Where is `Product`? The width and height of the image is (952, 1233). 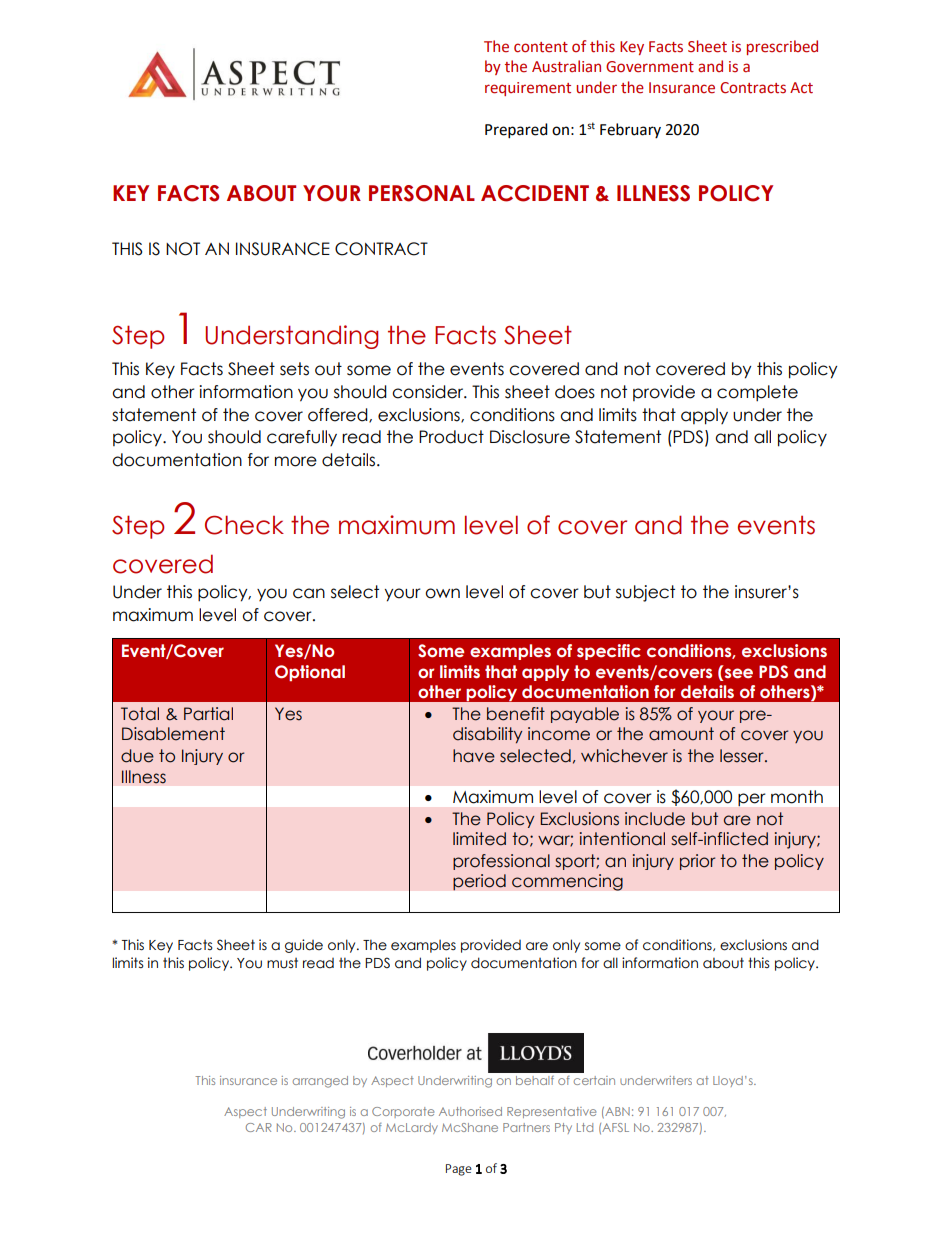
Product is located at coordinates (451, 437).
